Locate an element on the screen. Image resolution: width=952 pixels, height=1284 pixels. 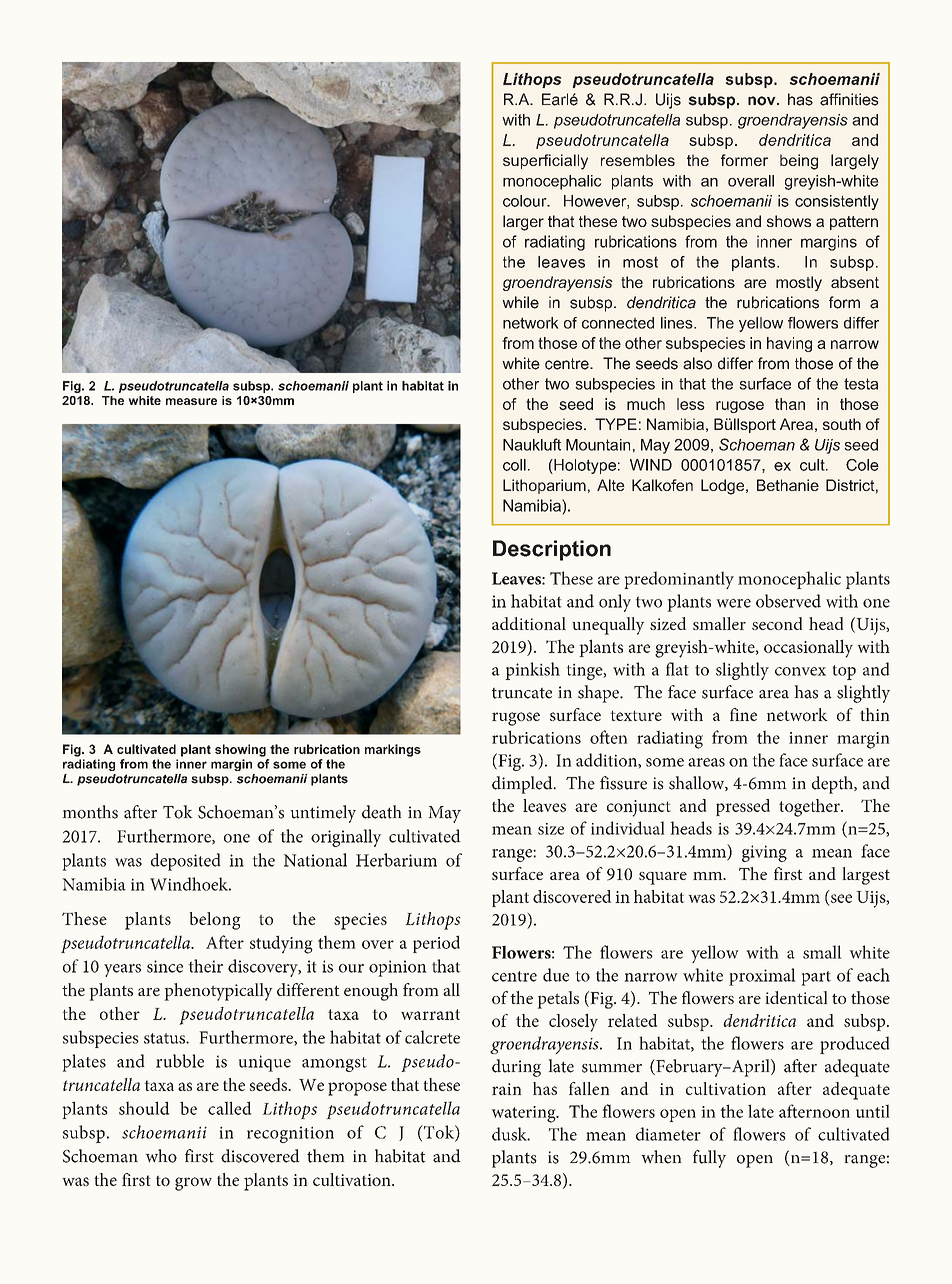
colour is located at coordinates (526, 201).
